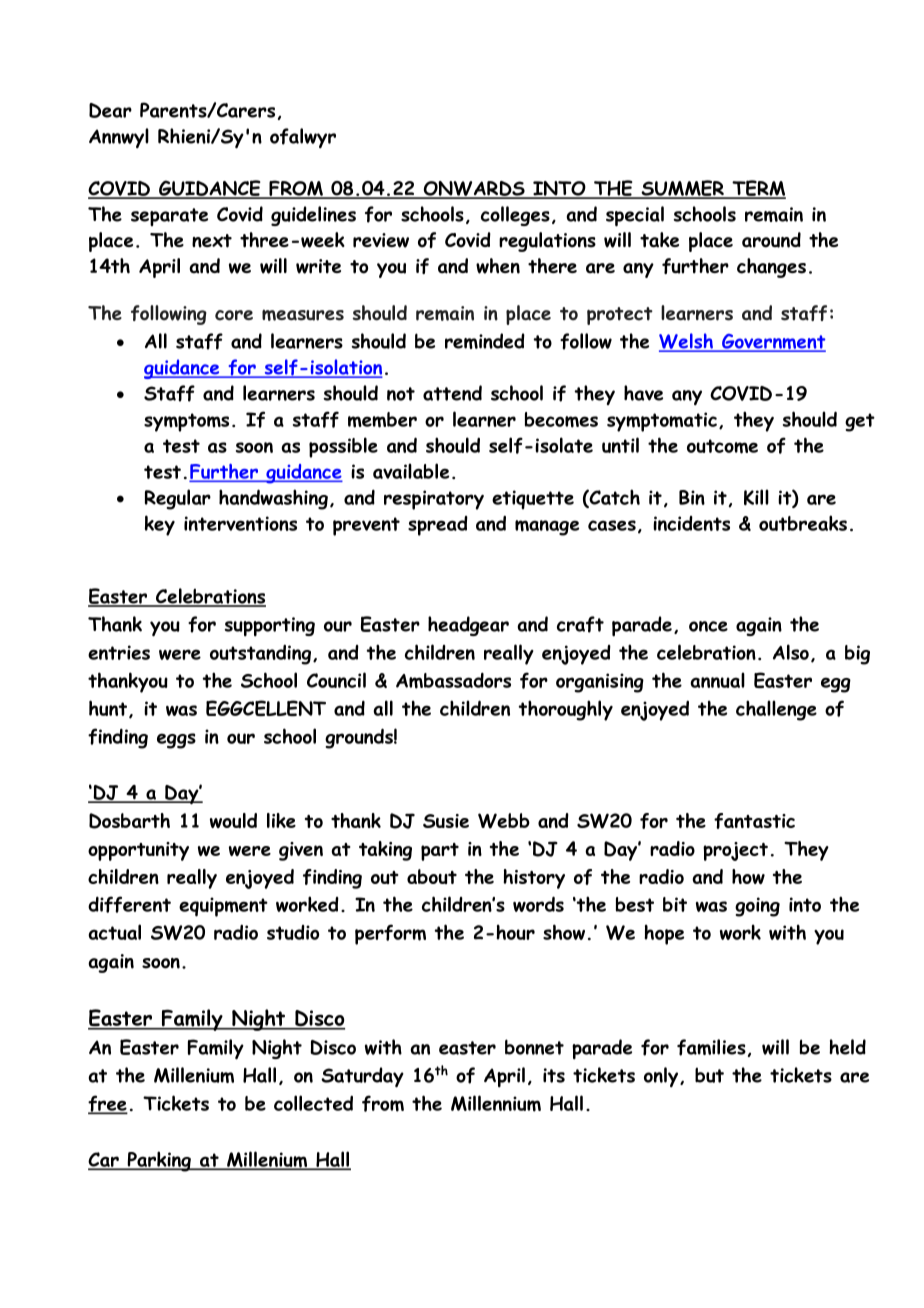 This image has height=1308, width=924. Describe the element at coordinates (438, 526) in the image. I see `spread` at that location.
